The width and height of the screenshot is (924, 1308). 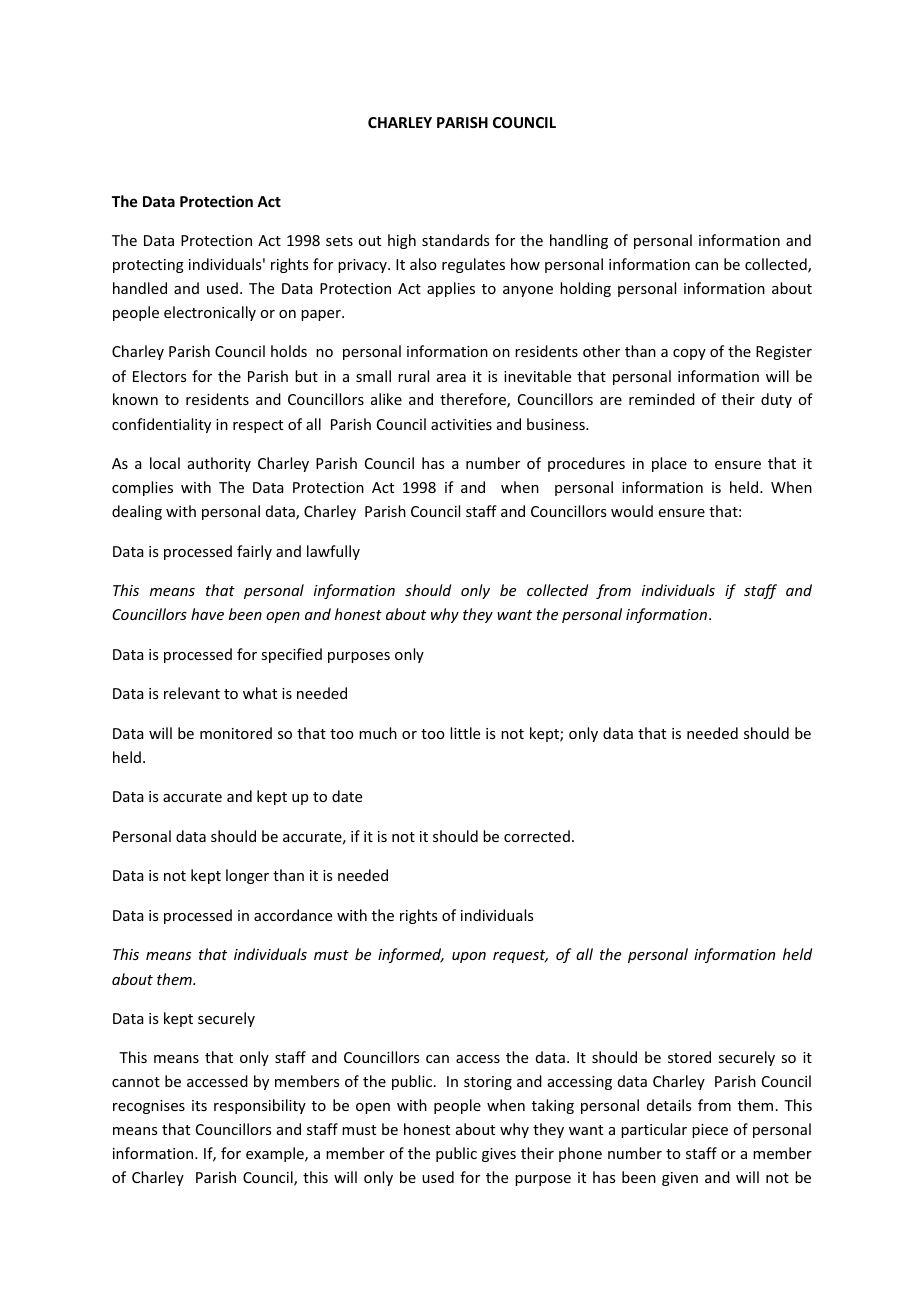 I want to click on electronically, so click(x=210, y=313).
